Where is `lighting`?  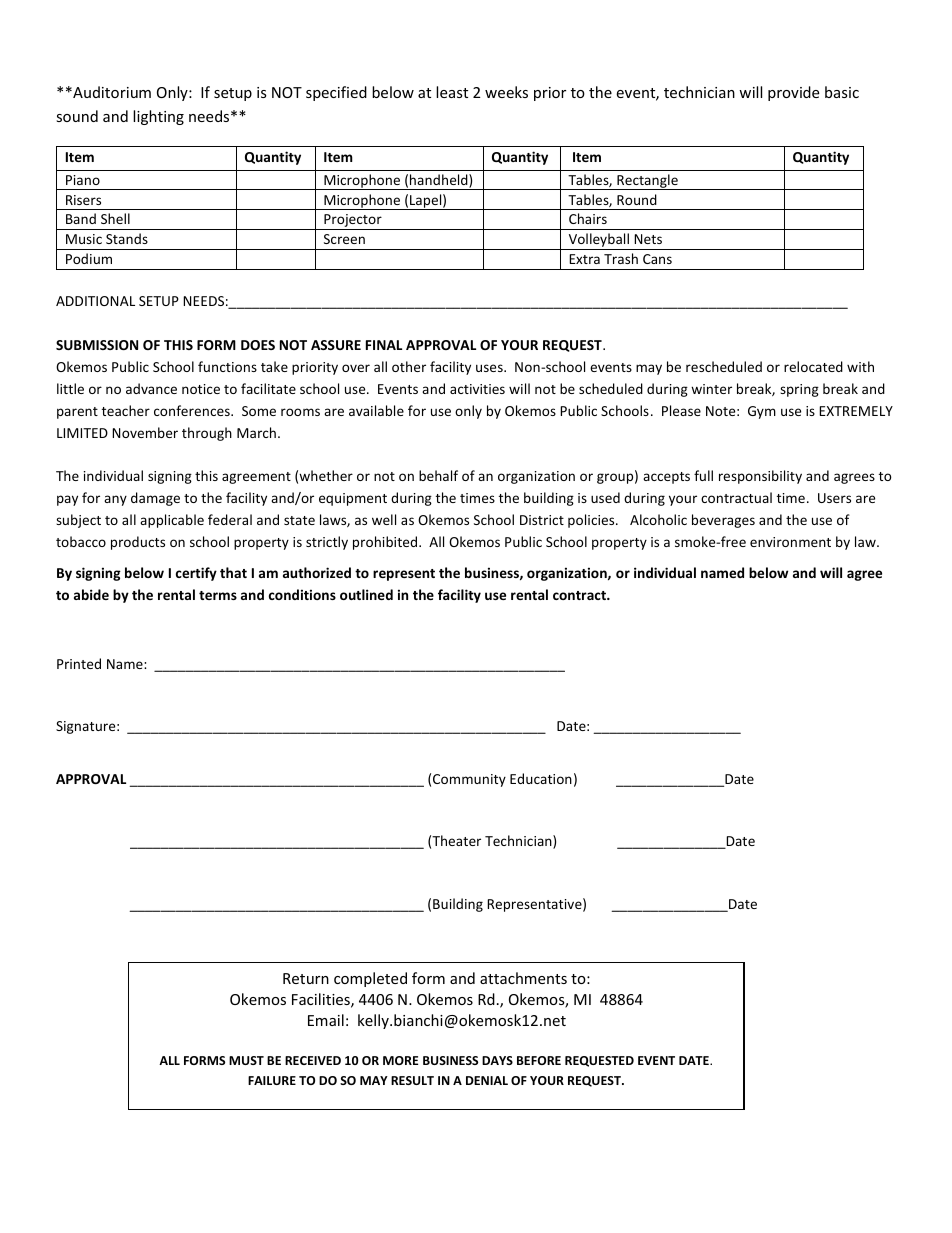 lighting is located at coordinates (158, 117).
